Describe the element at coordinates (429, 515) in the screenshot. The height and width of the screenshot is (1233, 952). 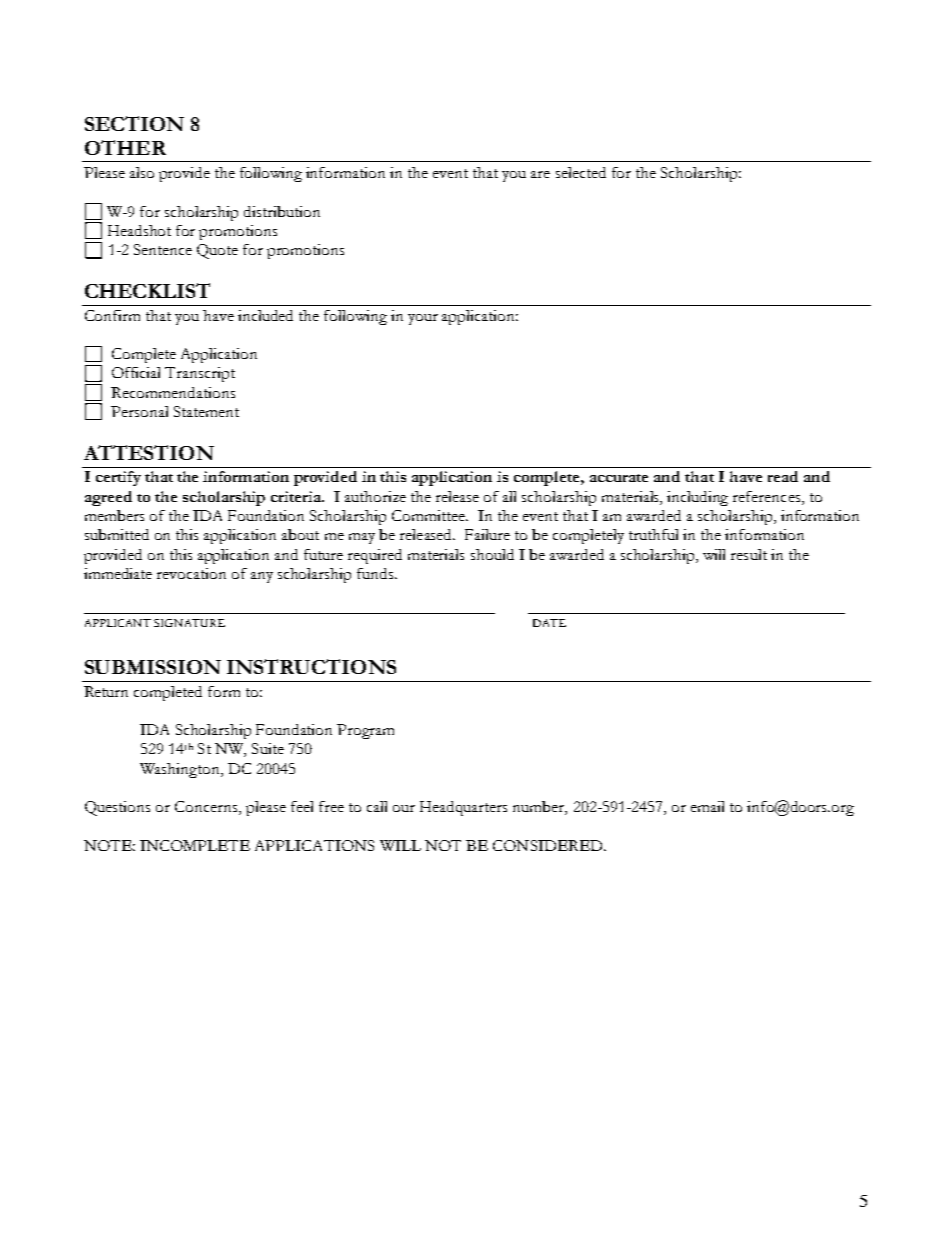
I see `Committee` at that location.
